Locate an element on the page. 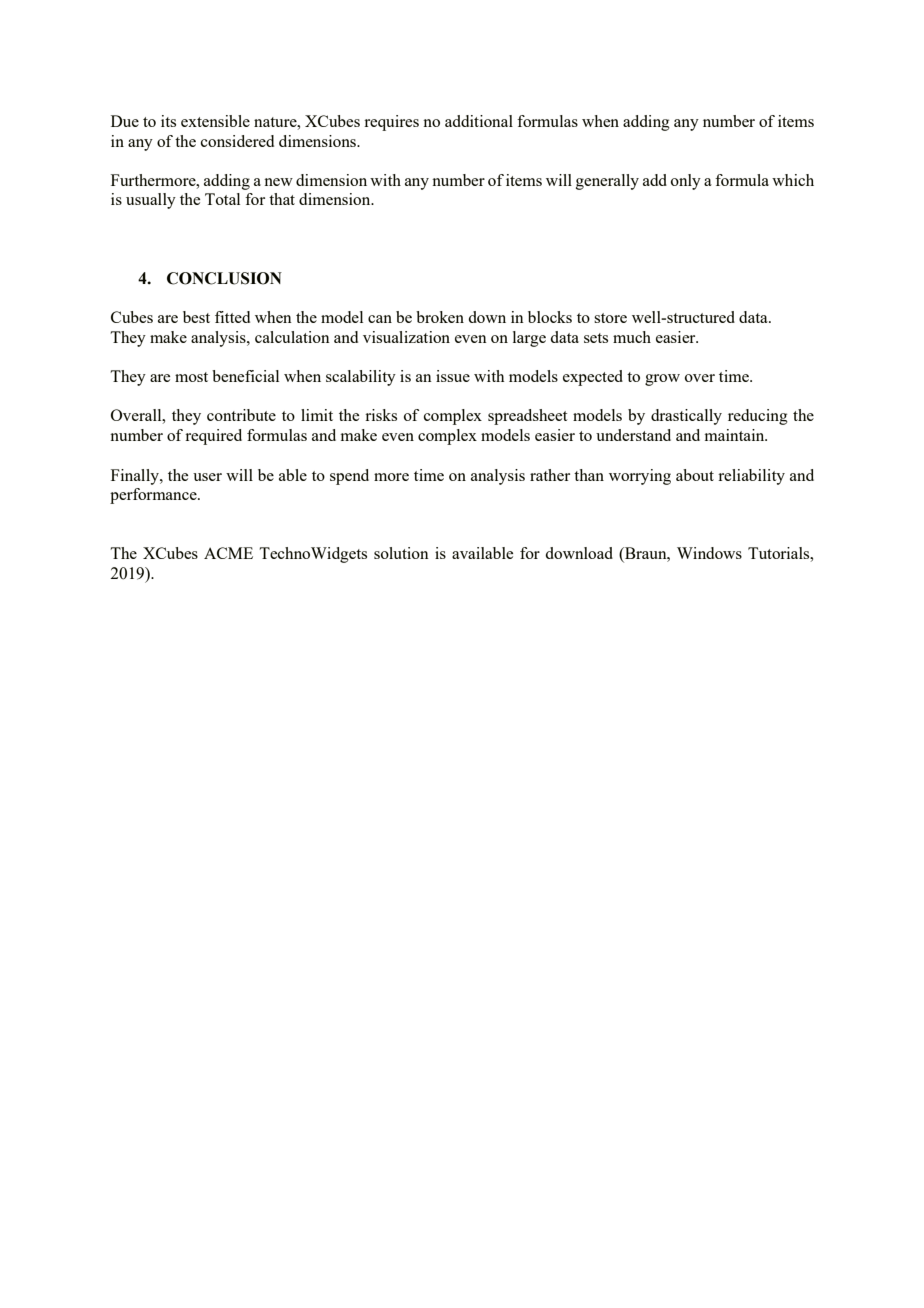 This document has width=924, height=1308. solution is located at coordinates (401, 553).
